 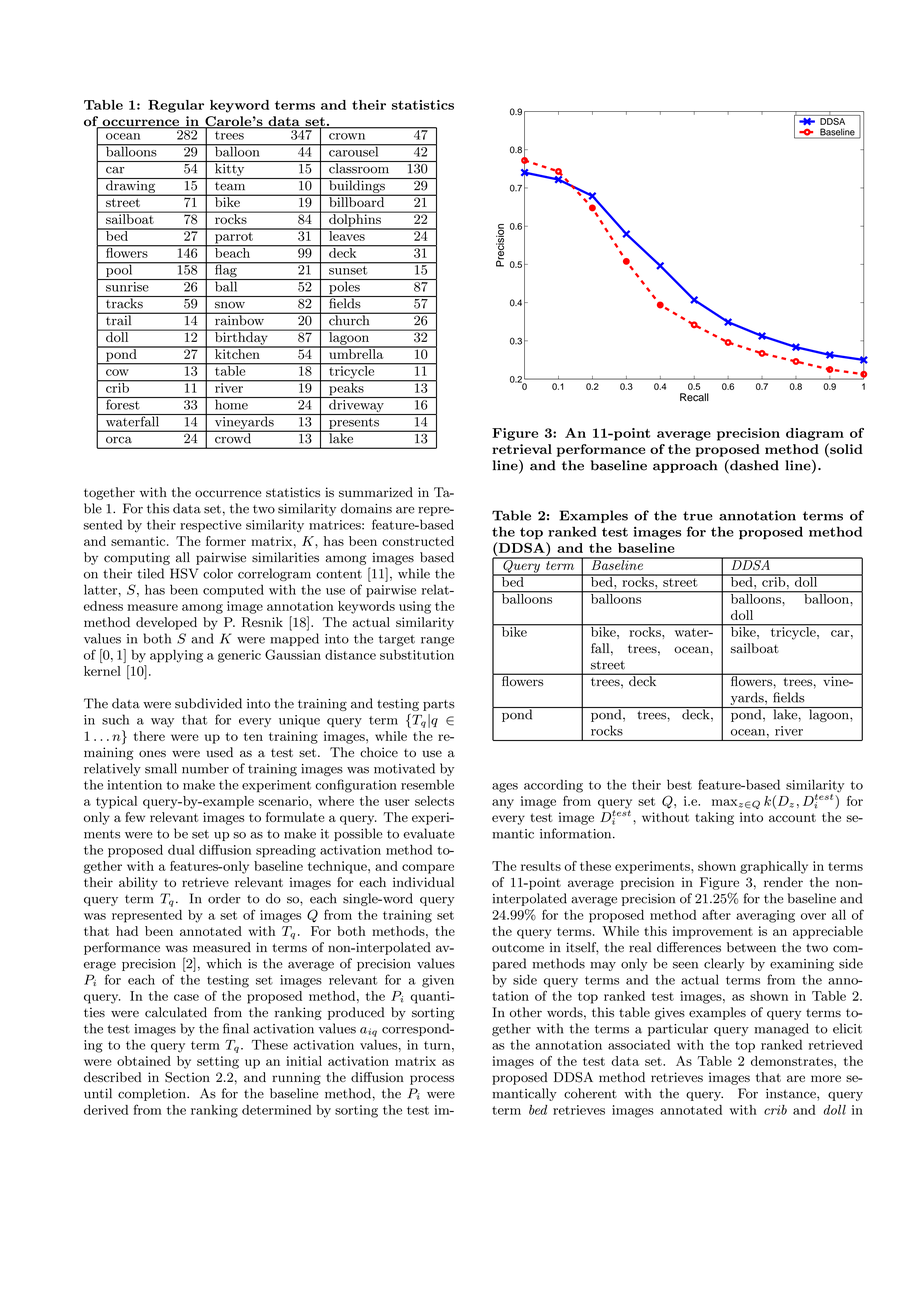 What do you see at coordinates (359, 167) in the image?
I see `classroom` at bounding box center [359, 167].
